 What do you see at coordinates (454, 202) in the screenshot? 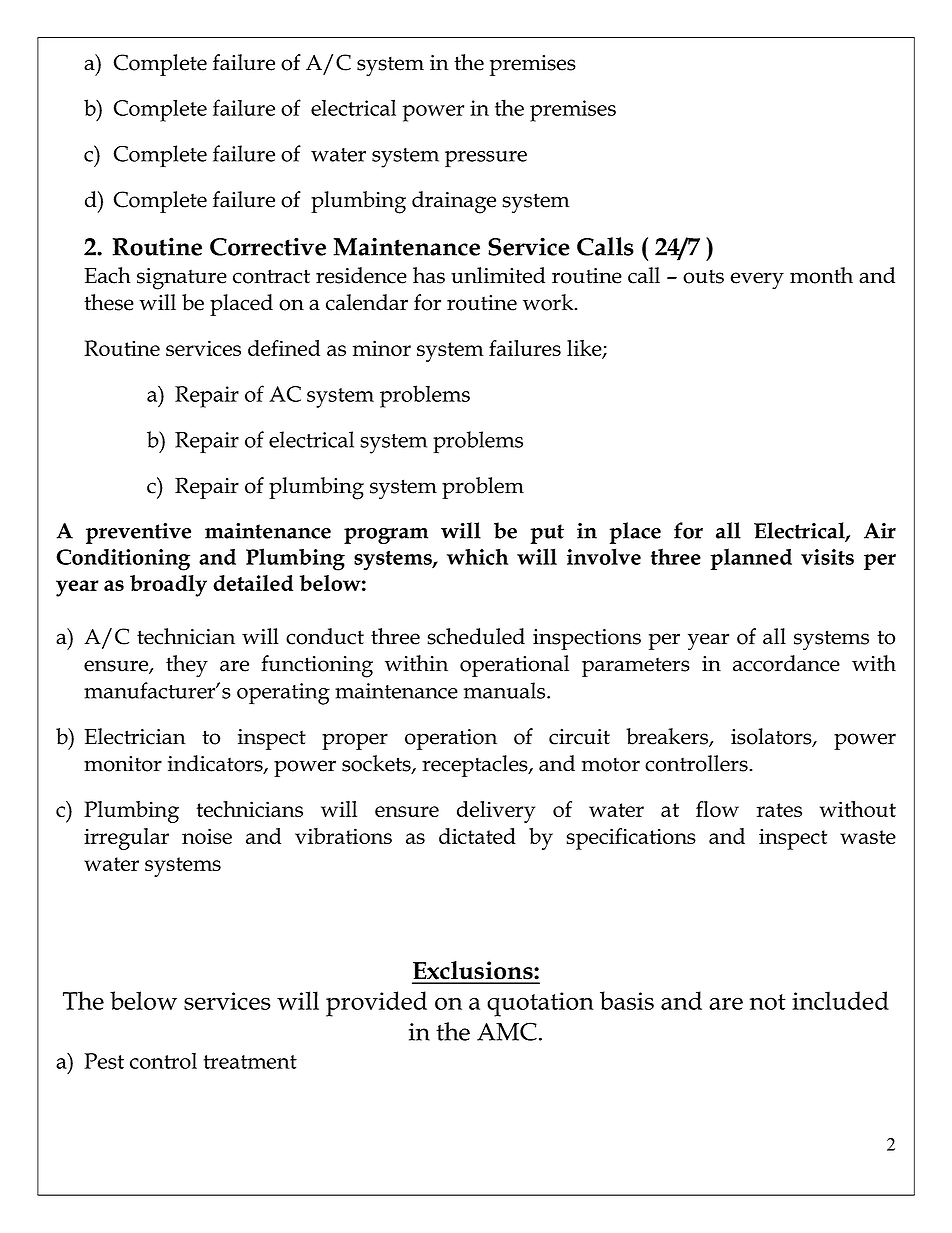
I see `drainage` at bounding box center [454, 202].
